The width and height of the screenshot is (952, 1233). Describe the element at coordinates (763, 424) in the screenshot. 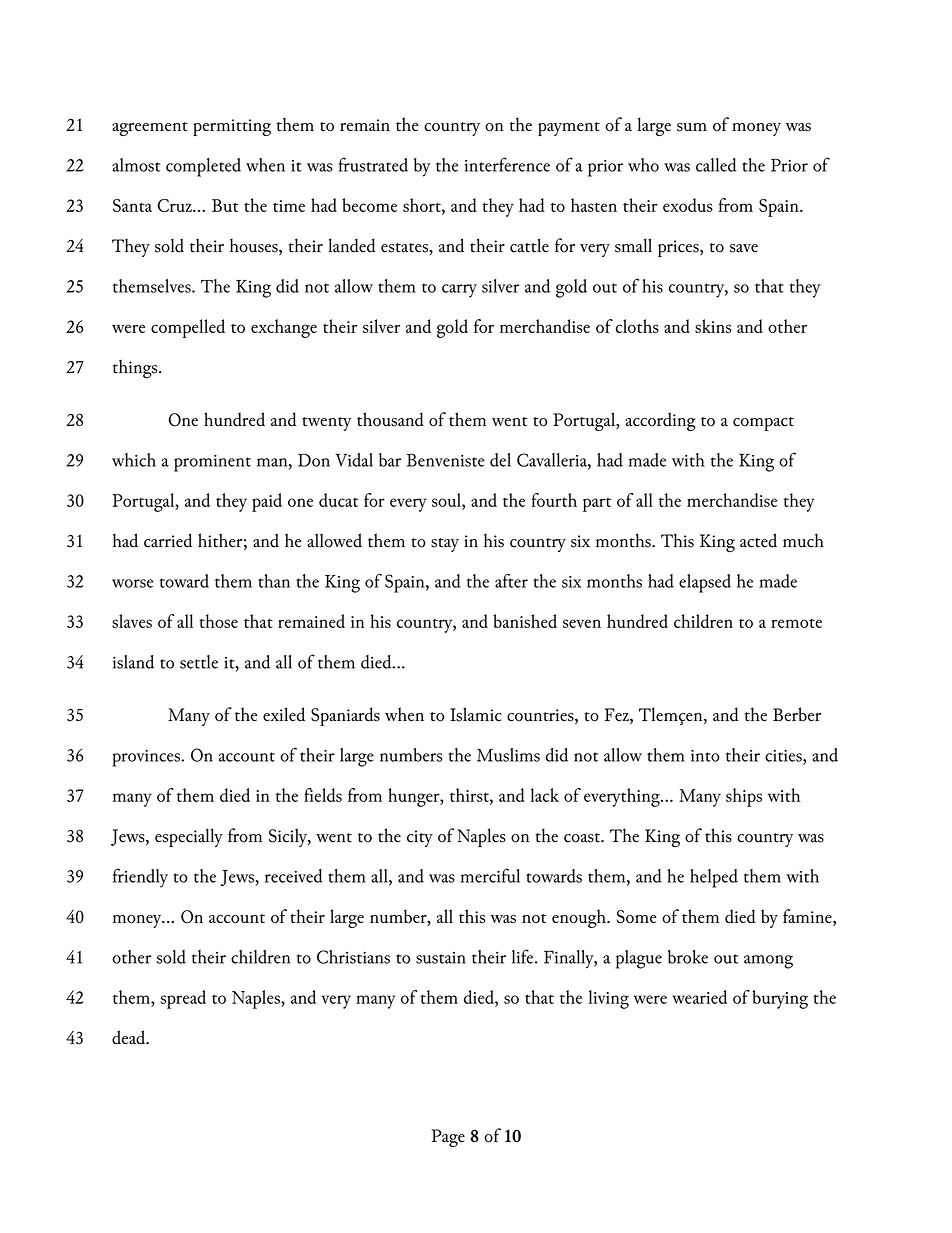

I see `compact` at that location.
